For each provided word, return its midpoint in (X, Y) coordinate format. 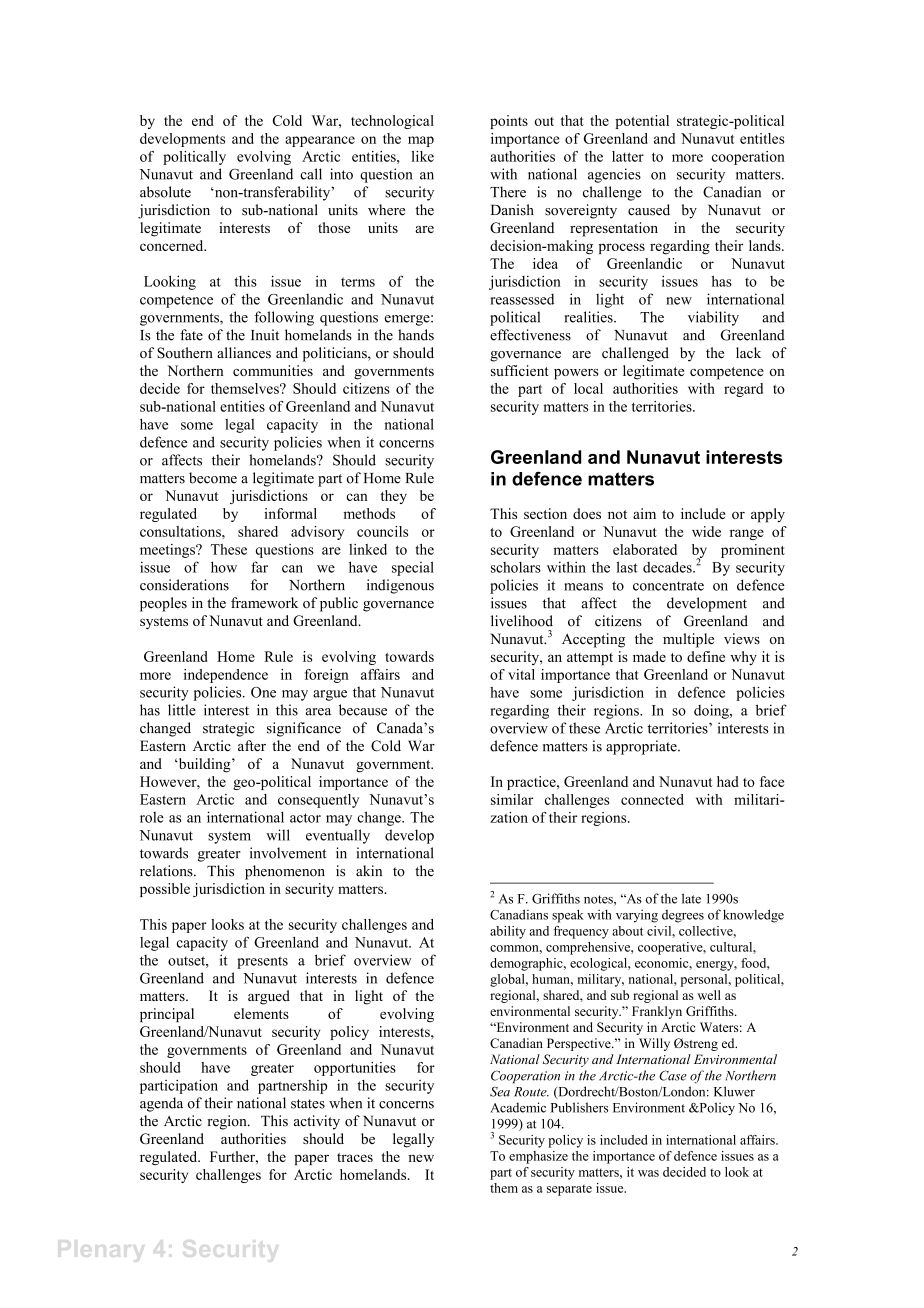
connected (652, 799)
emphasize (538, 1157)
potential (642, 122)
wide (706, 531)
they (394, 497)
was (648, 1173)
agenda (161, 1104)
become (213, 478)
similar (512, 799)
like (422, 156)
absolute (165, 192)
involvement (288, 853)
